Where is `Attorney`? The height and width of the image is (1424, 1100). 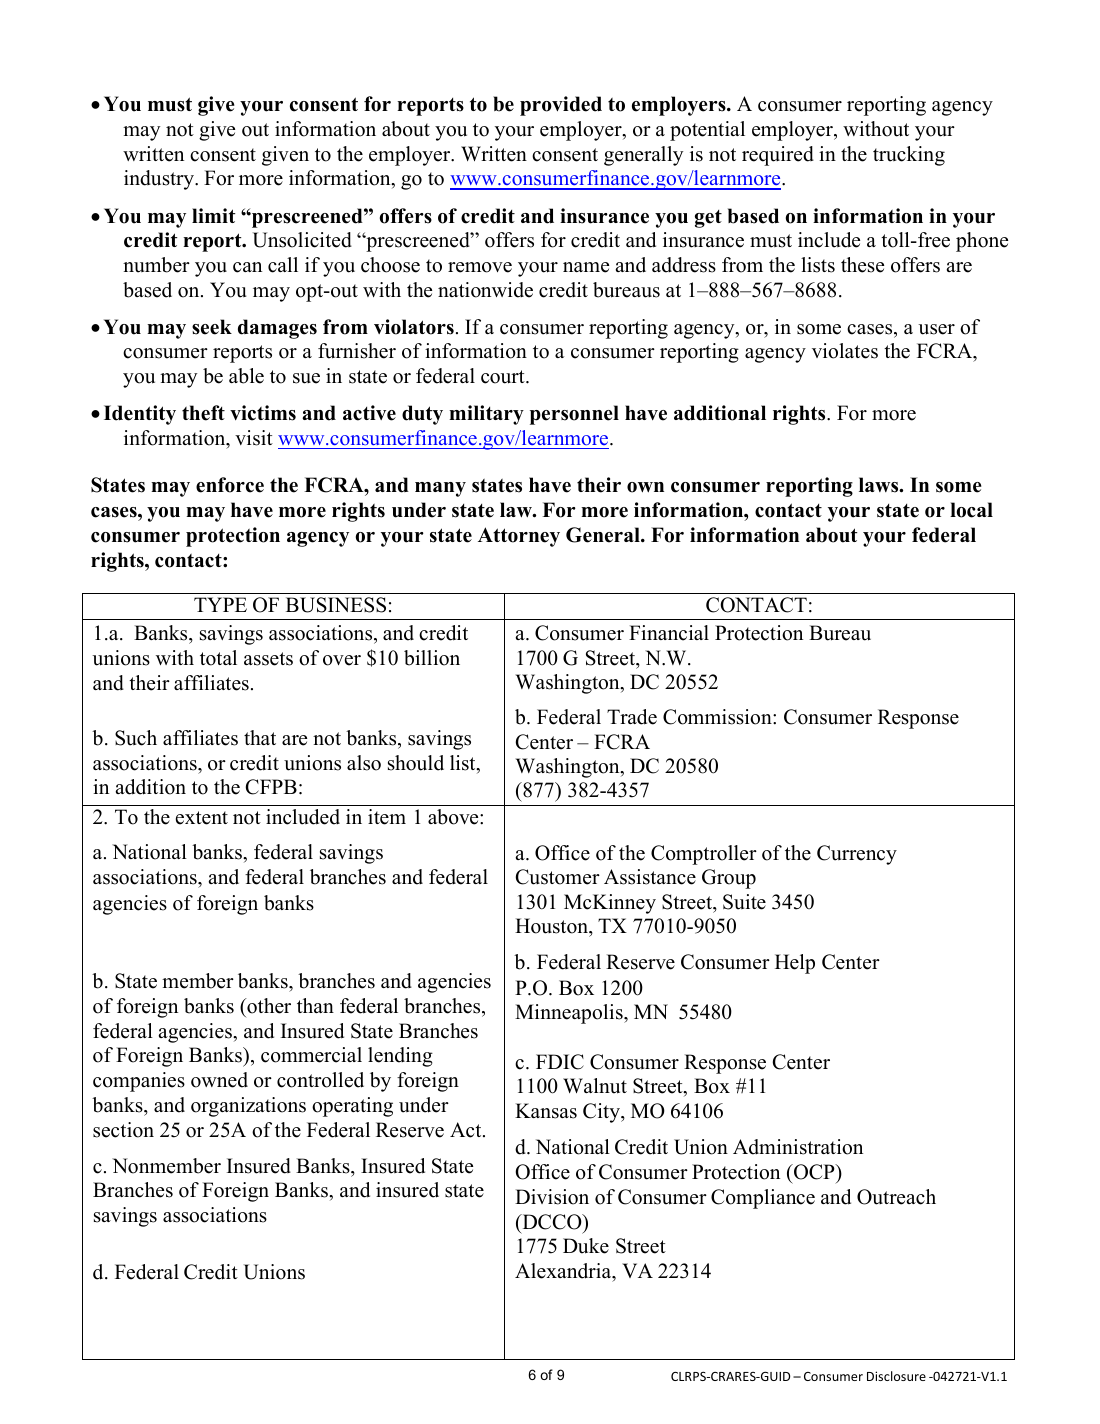
Attorney is located at coordinates (519, 537).
